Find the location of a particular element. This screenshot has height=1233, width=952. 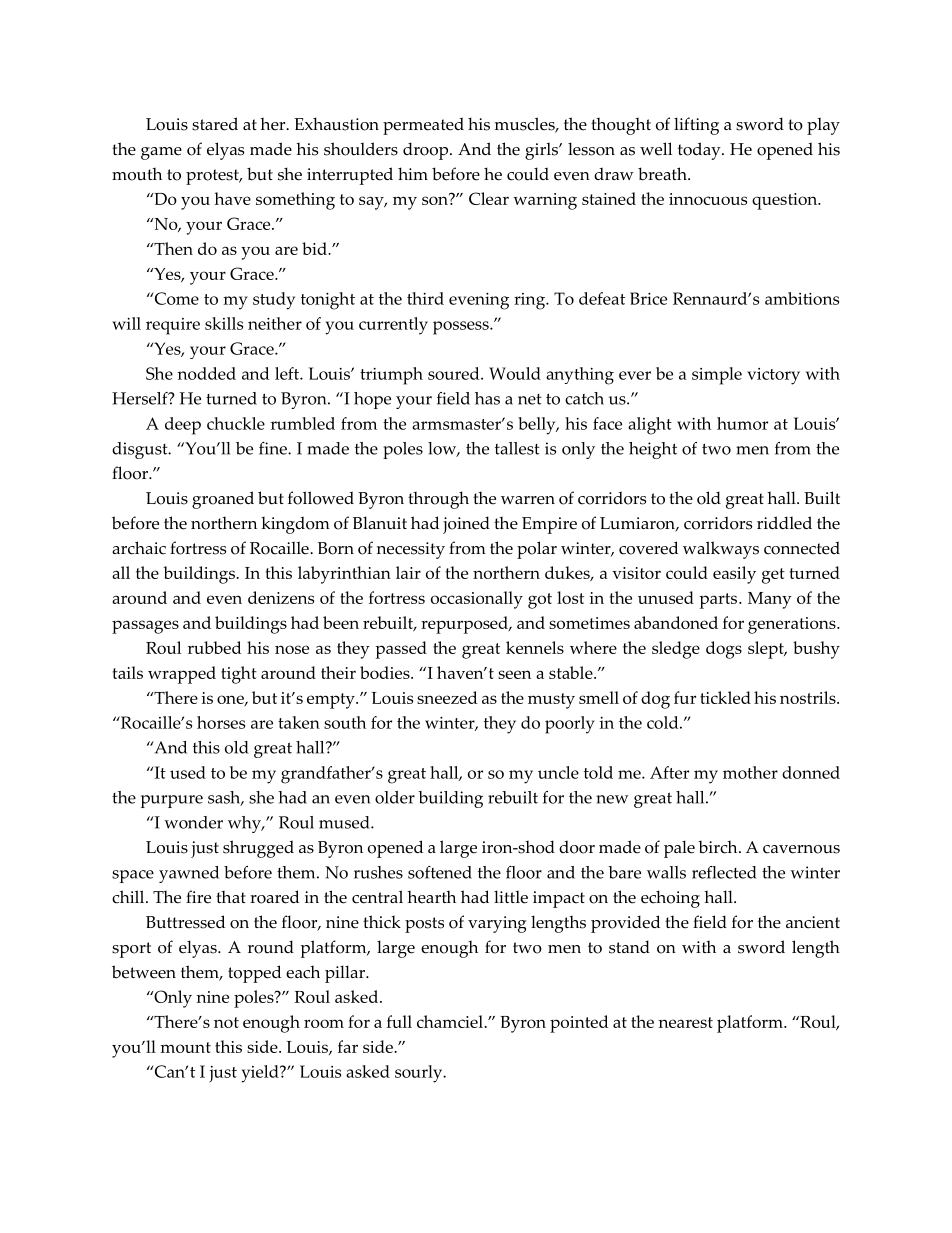

mount is located at coordinates (185, 1047).
